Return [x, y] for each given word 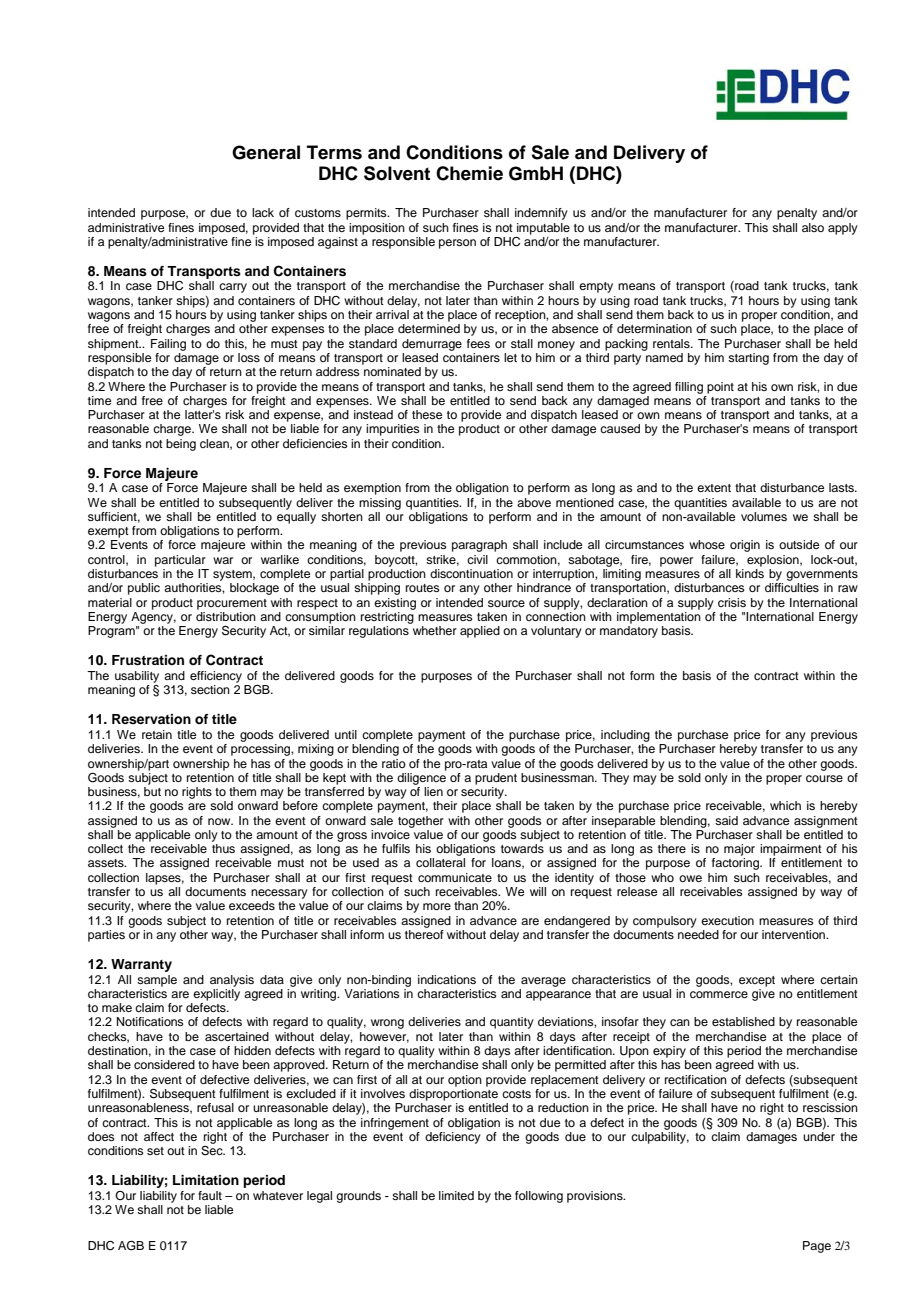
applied [480, 632]
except [757, 981]
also [813, 227]
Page [817, 1247]
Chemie [469, 173]
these [427, 414]
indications [447, 979]
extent [714, 488]
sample [157, 981]
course [824, 778]
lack [263, 212]
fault [210, 1195]
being [181, 445]
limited [456, 1195]
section [210, 689]
